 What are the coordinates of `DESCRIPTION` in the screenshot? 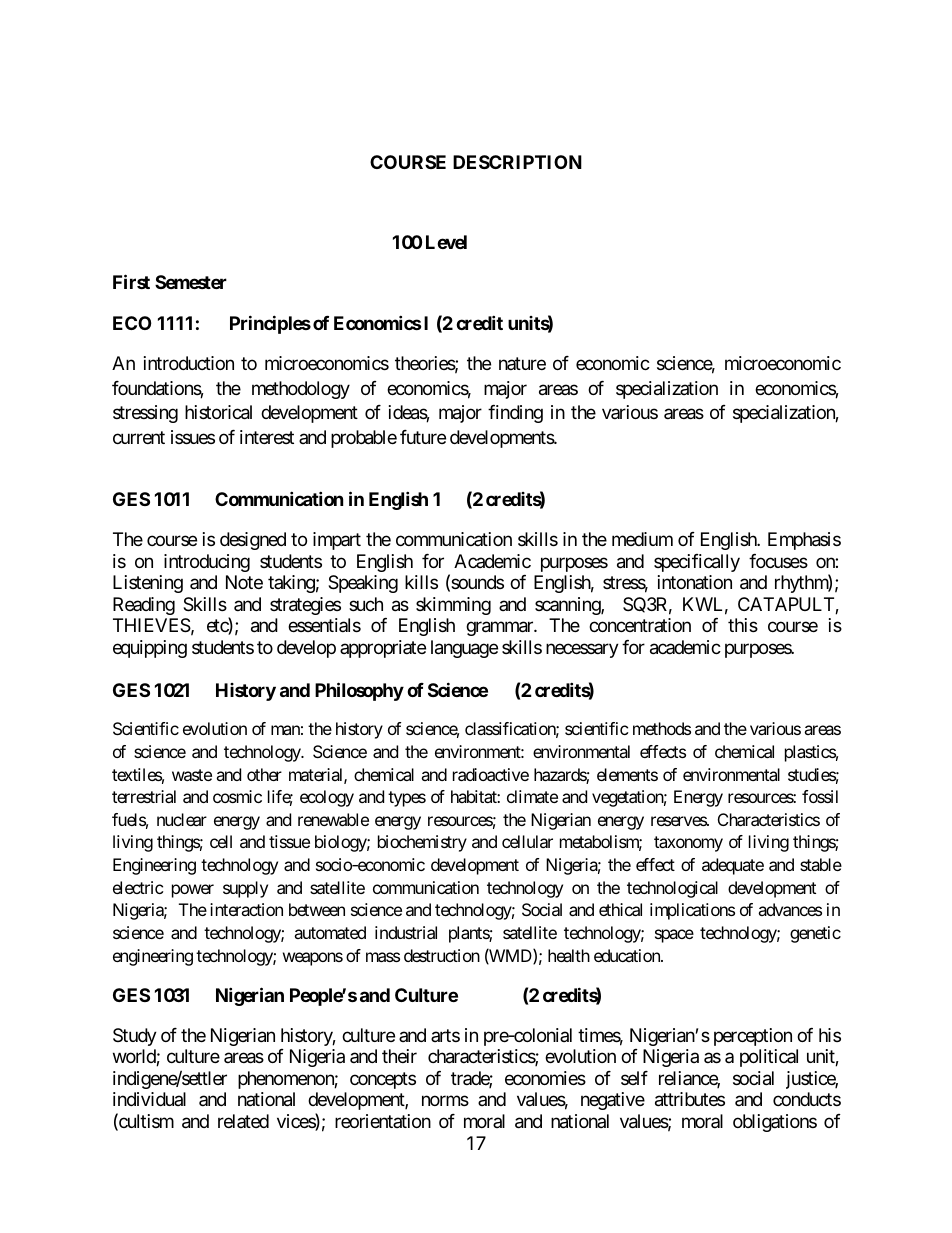 It's located at (517, 162).
